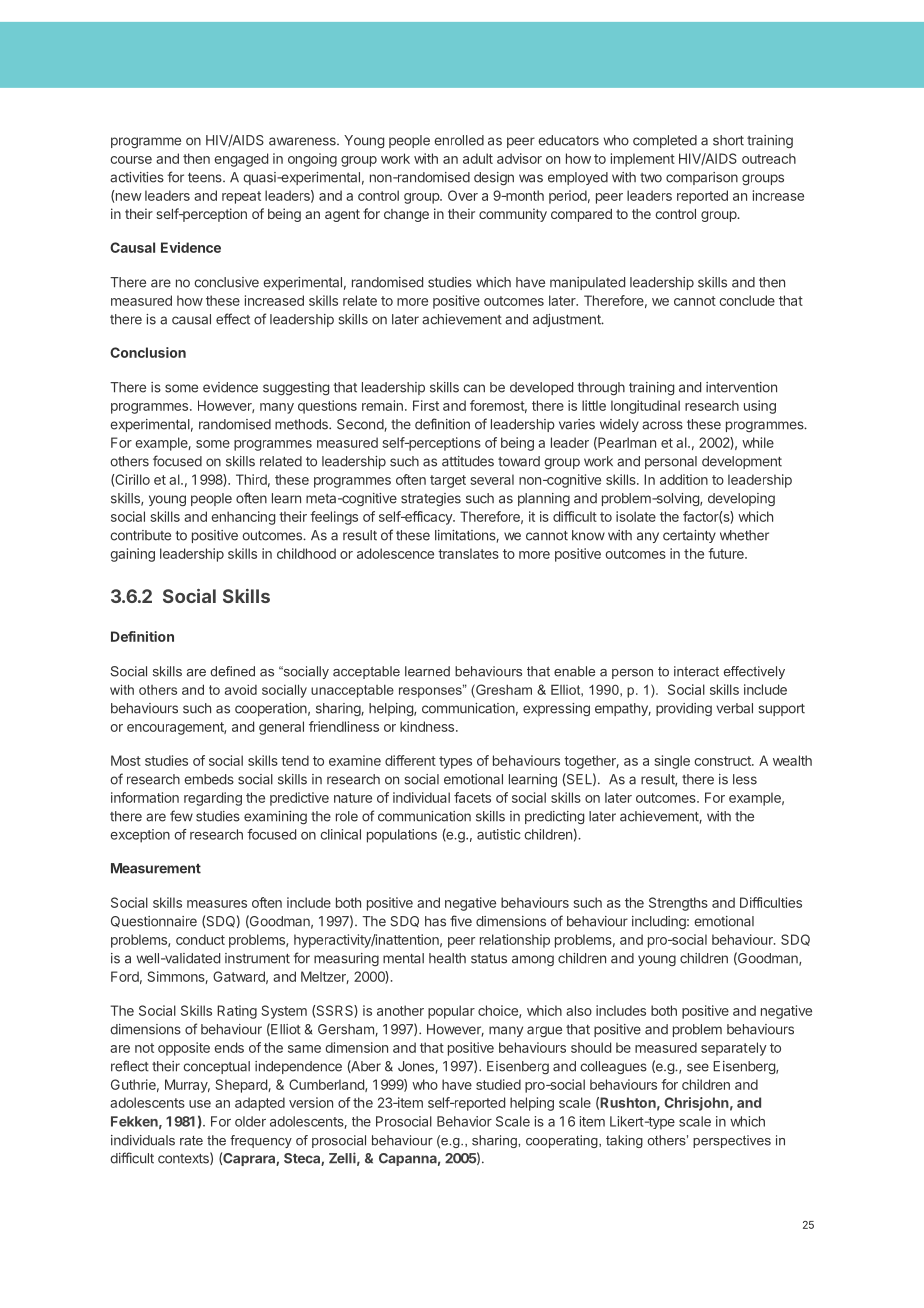 The width and height of the screenshot is (924, 1308). Describe the element at coordinates (448, 481) in the screenshot. I see `target` at that location.
